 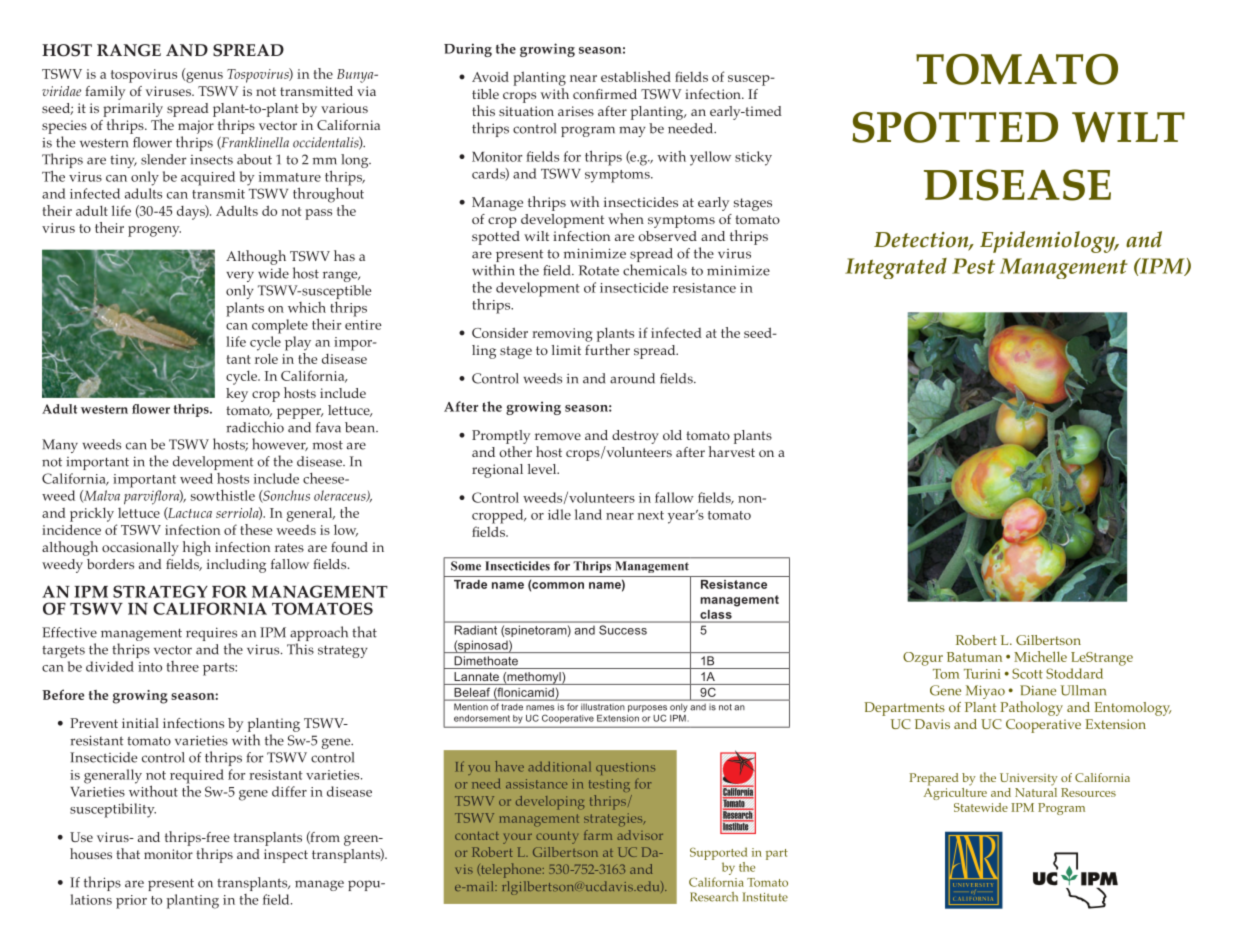 I want to click on Success, so click(x=623, y=630).
